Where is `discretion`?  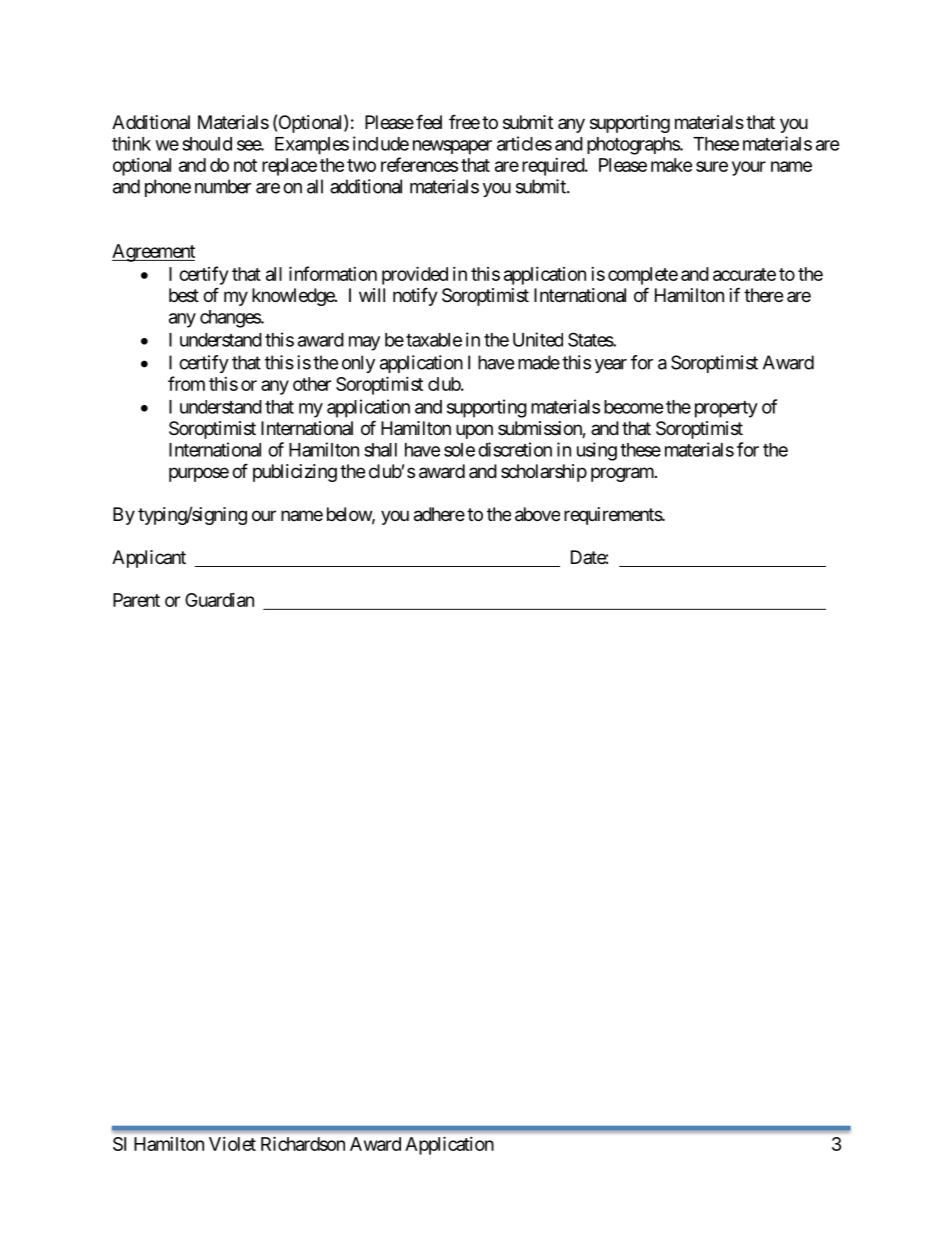 discretion is located at coordinates (515, 449).
